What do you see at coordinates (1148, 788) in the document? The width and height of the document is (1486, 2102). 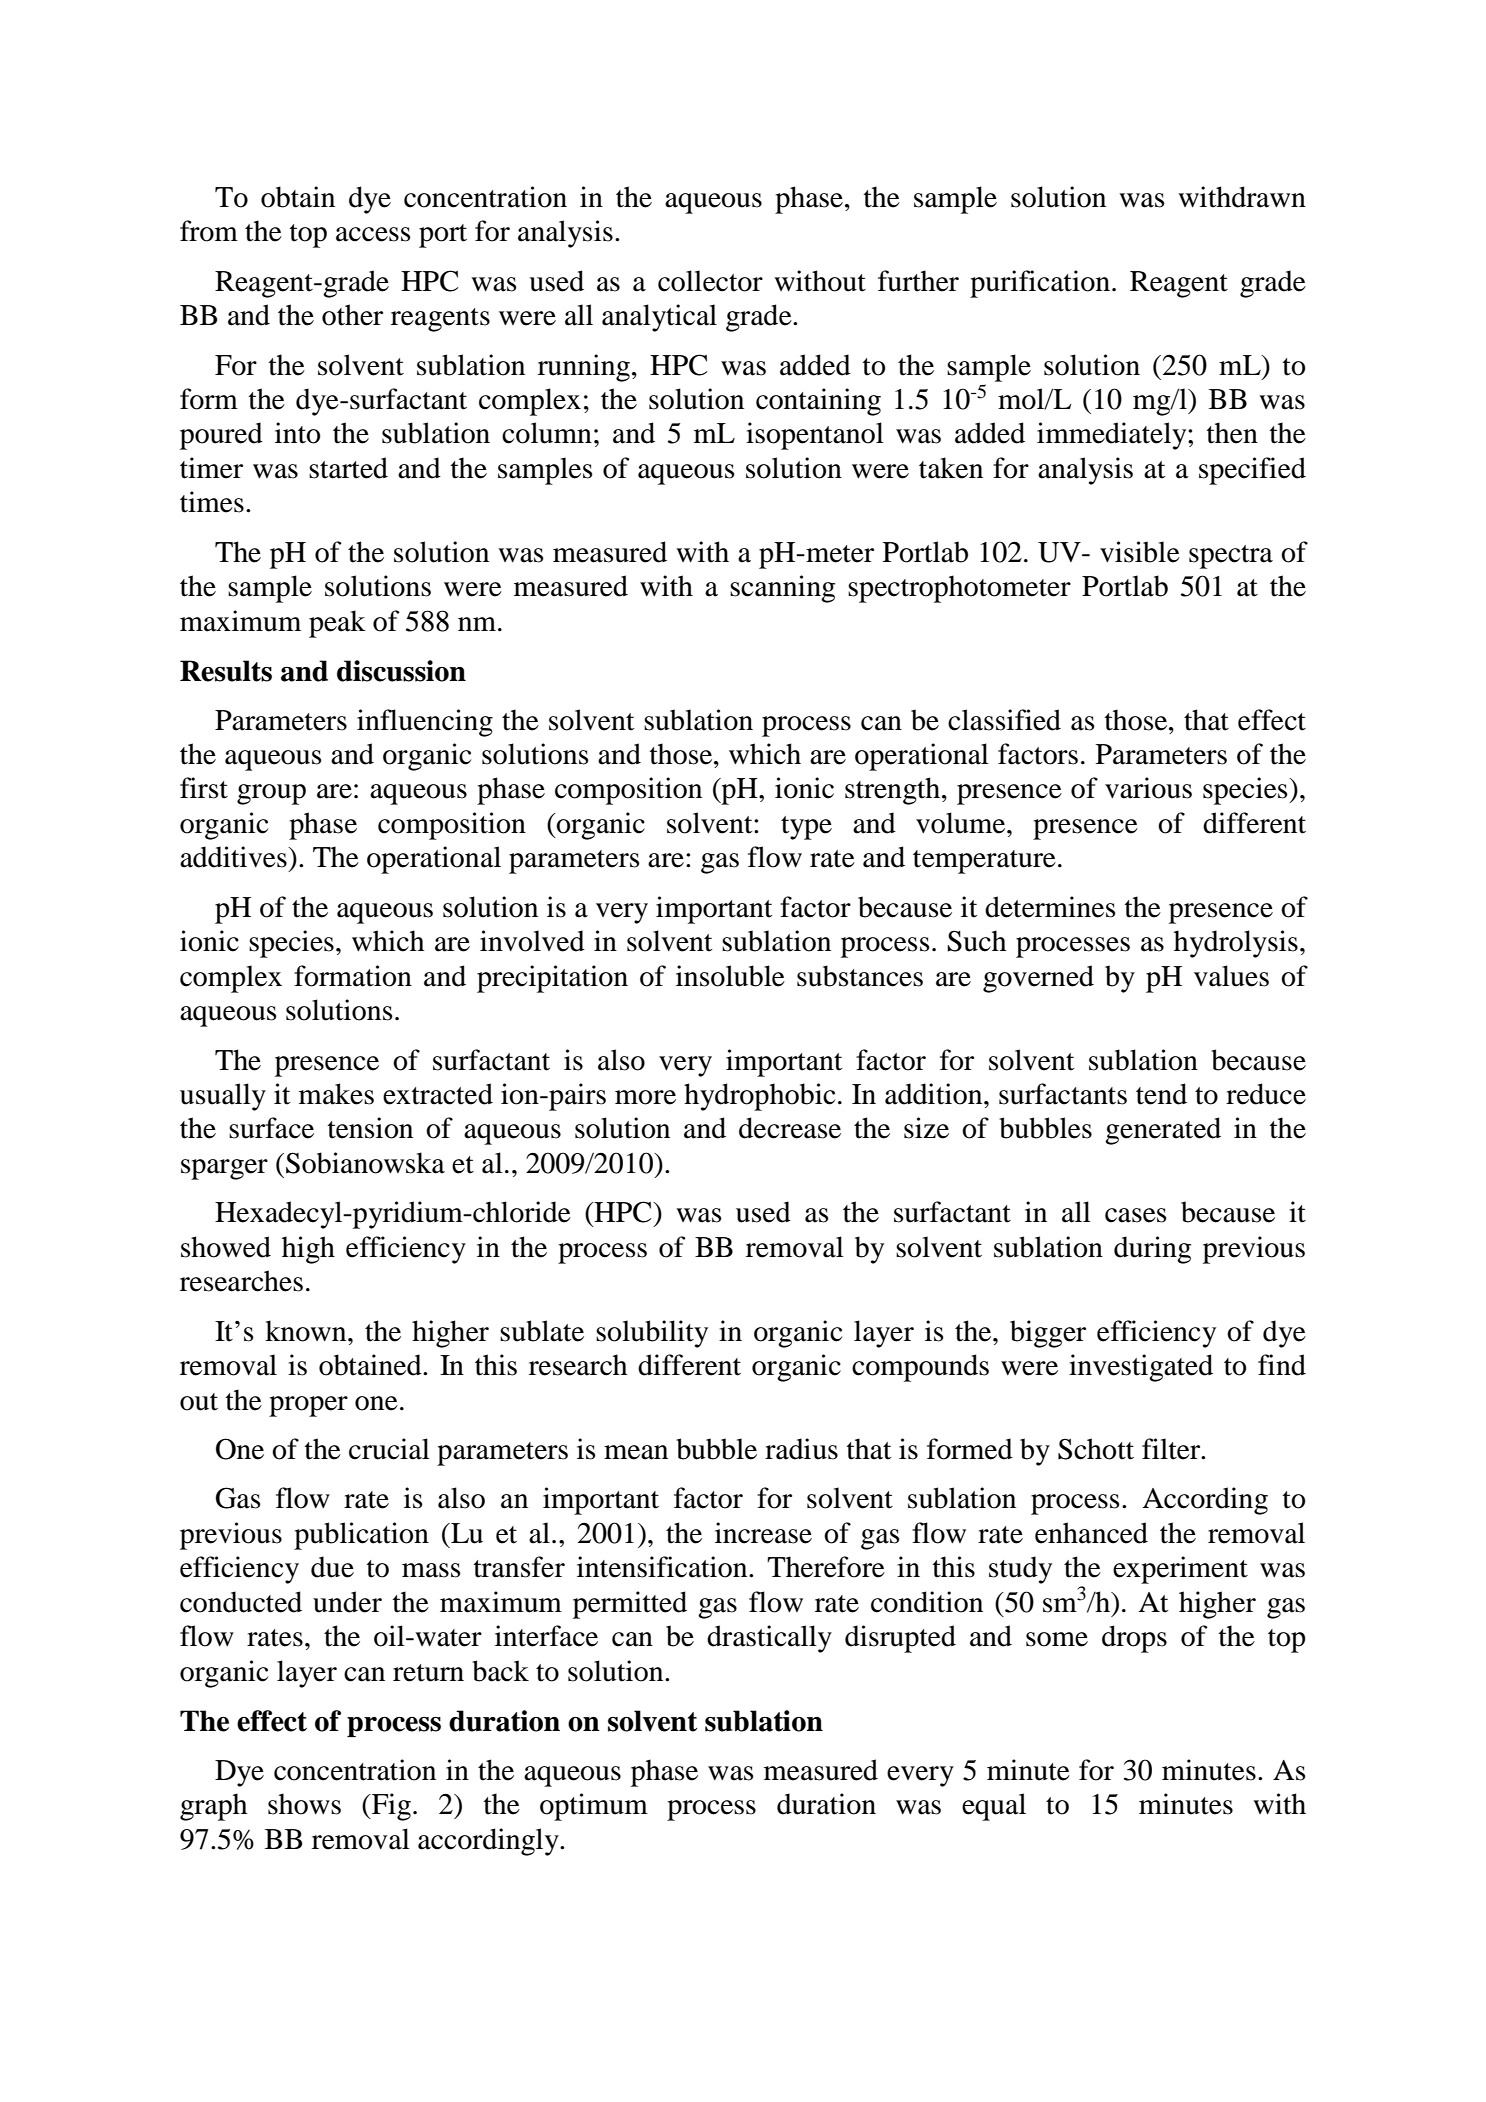 I see `various` at bounding box center [1148, 788].
